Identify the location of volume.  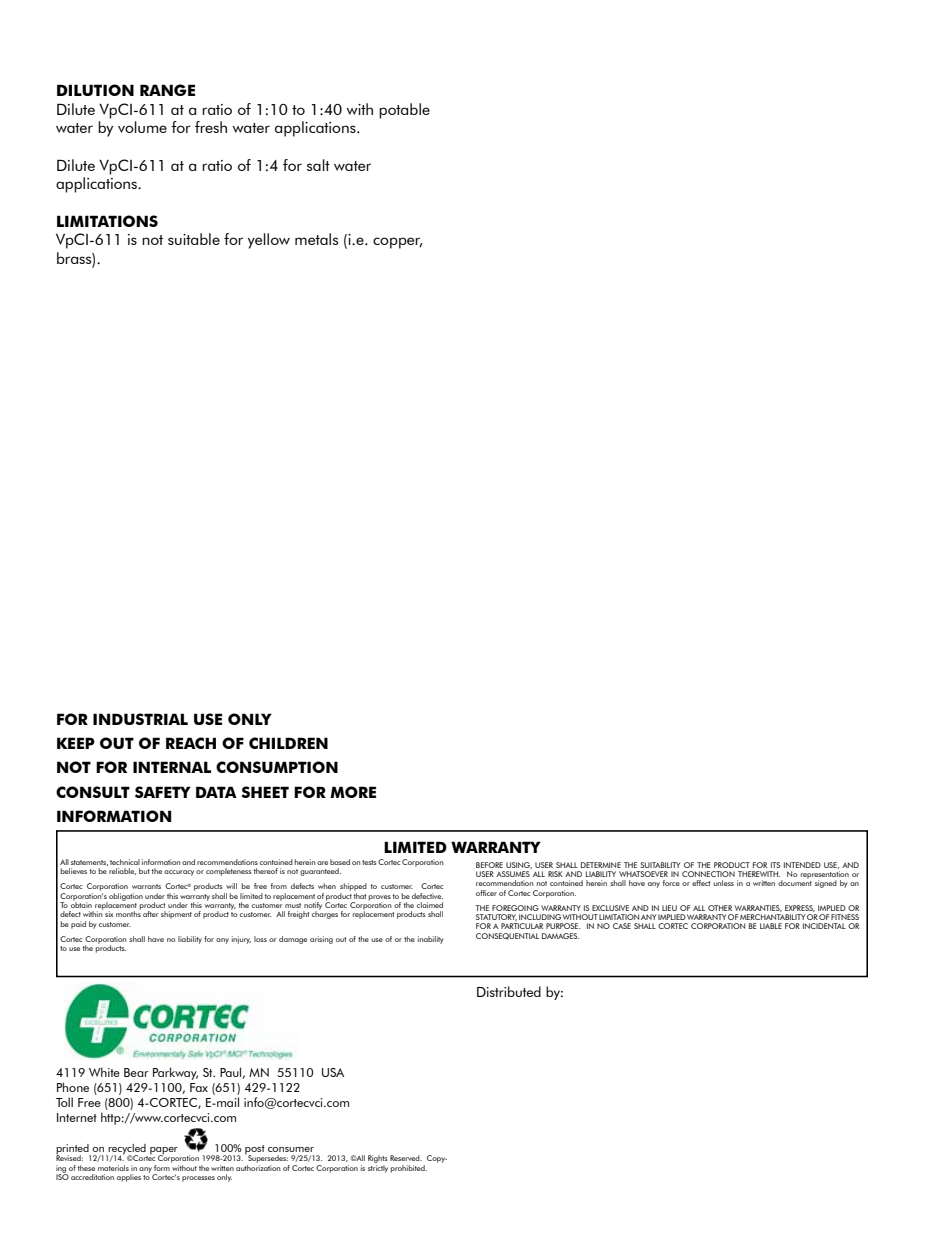
(142, 127).
